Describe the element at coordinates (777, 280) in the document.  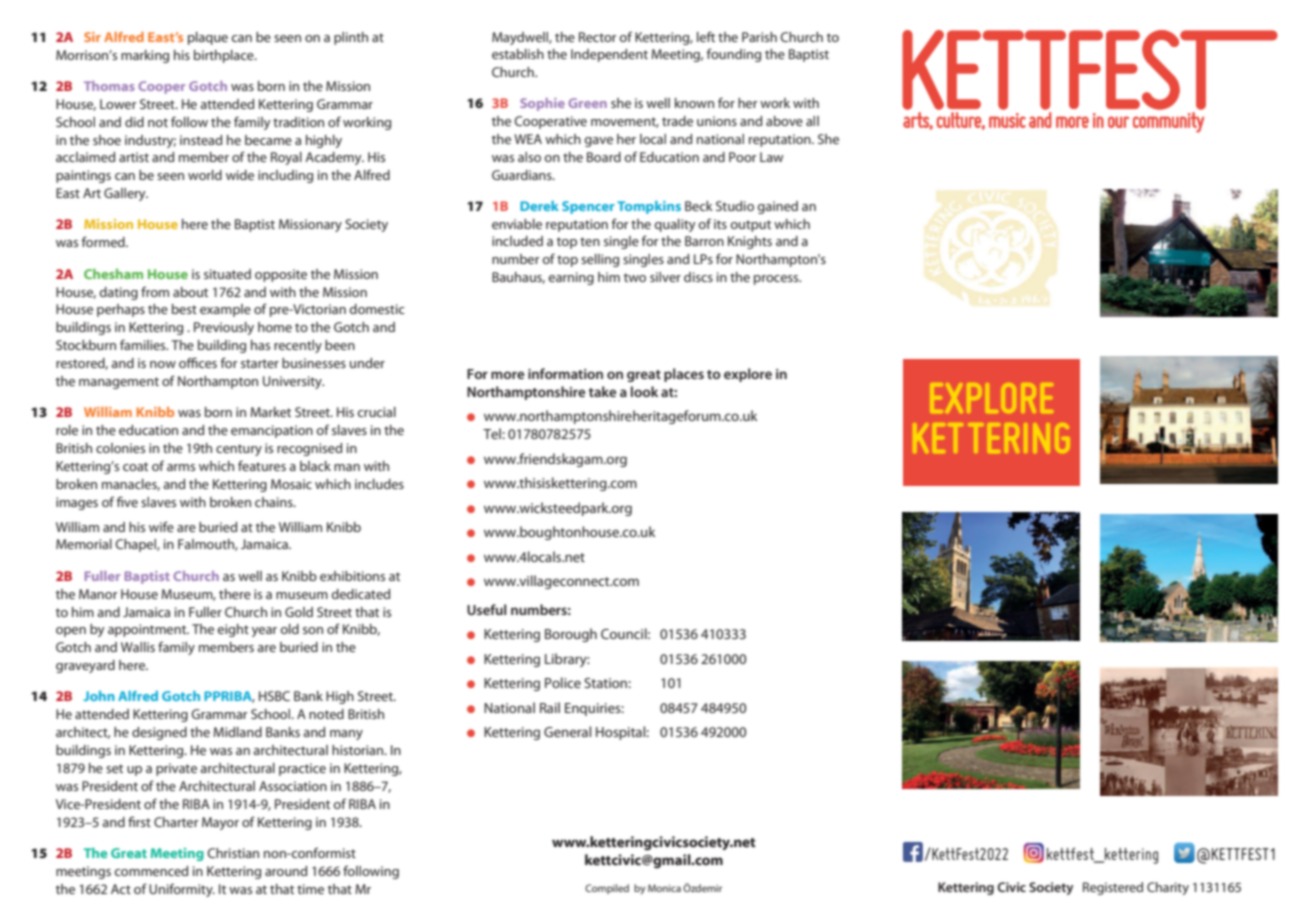
I see `process` at that location.
